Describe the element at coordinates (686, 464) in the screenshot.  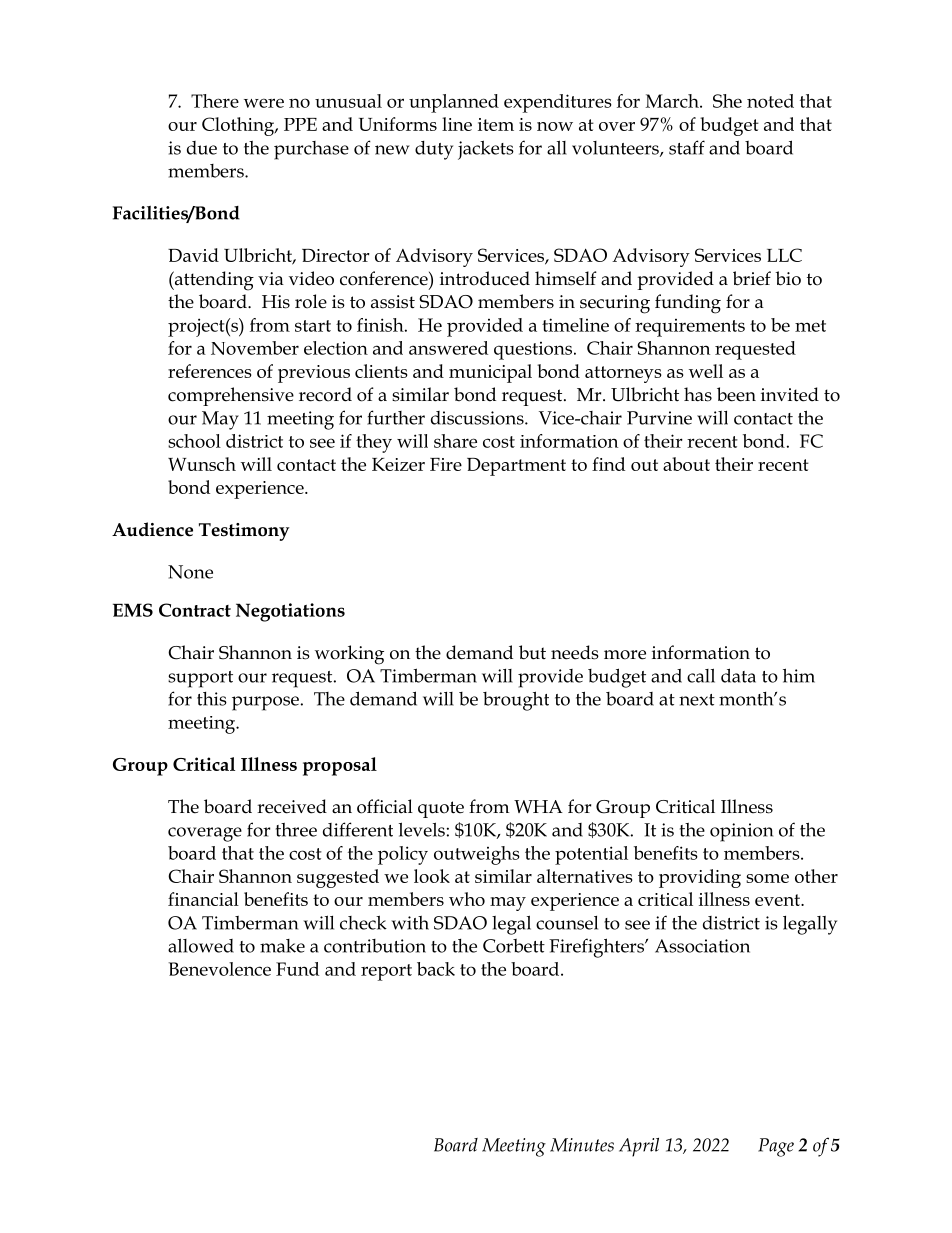
I see `about` at that location.
